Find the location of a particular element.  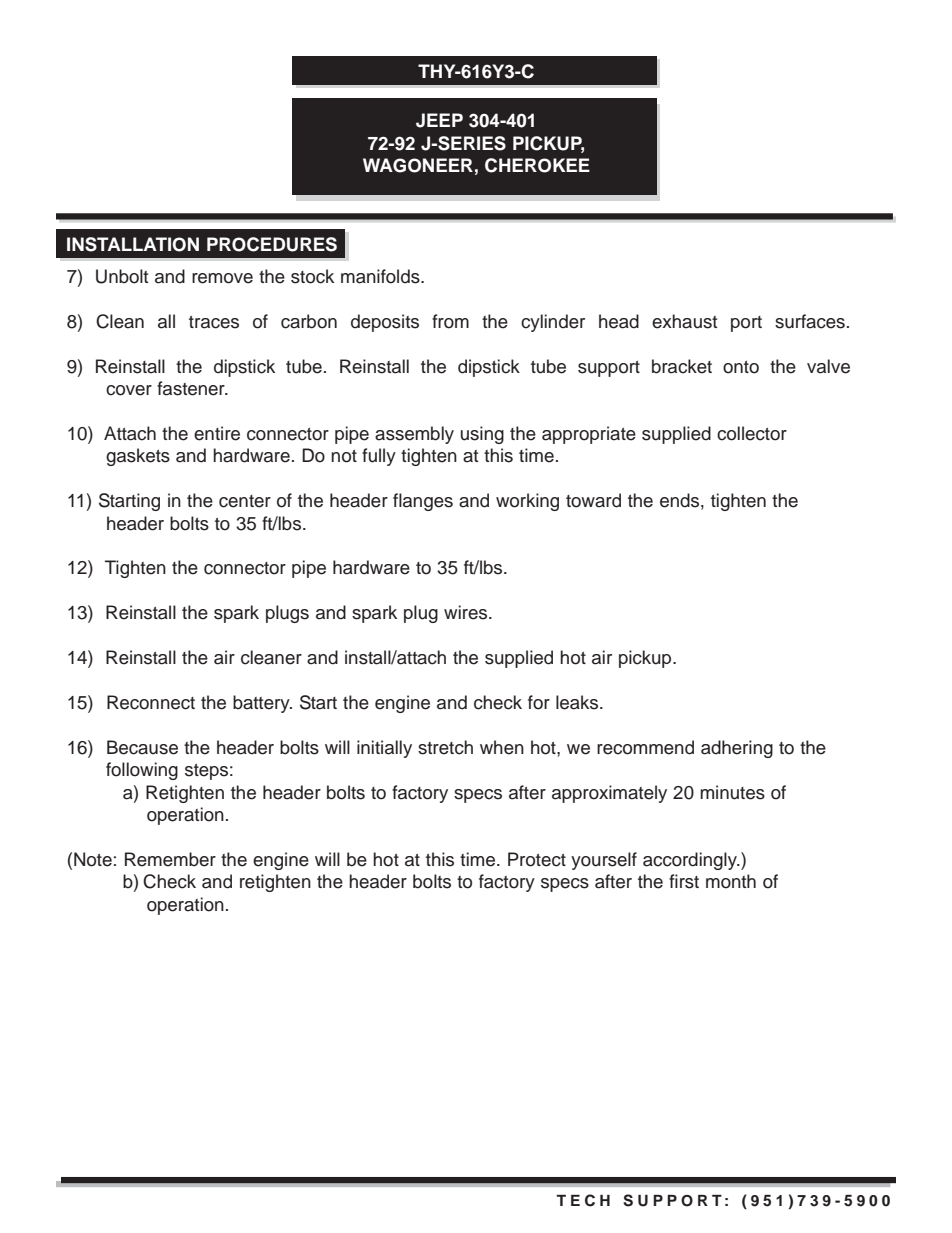

PROCEDURES is located at coordinates (272, 244).
